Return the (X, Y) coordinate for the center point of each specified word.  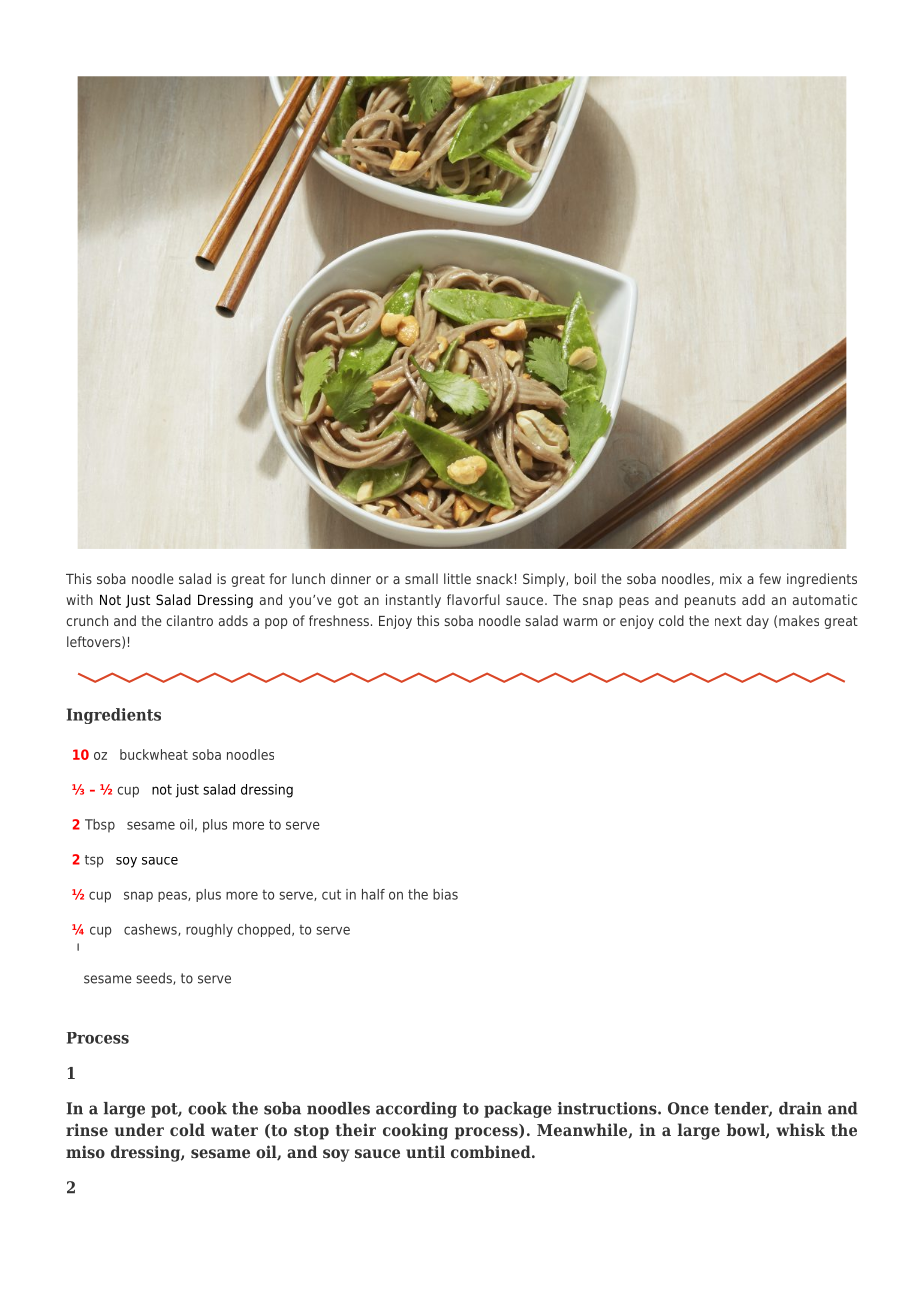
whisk (800, 1129)
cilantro (189, 620)
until (425, 1151)
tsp (94, 861)
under (139, 1129)
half (373, 894)
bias (445, 894)
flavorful (473, 599)
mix (731, 578)
